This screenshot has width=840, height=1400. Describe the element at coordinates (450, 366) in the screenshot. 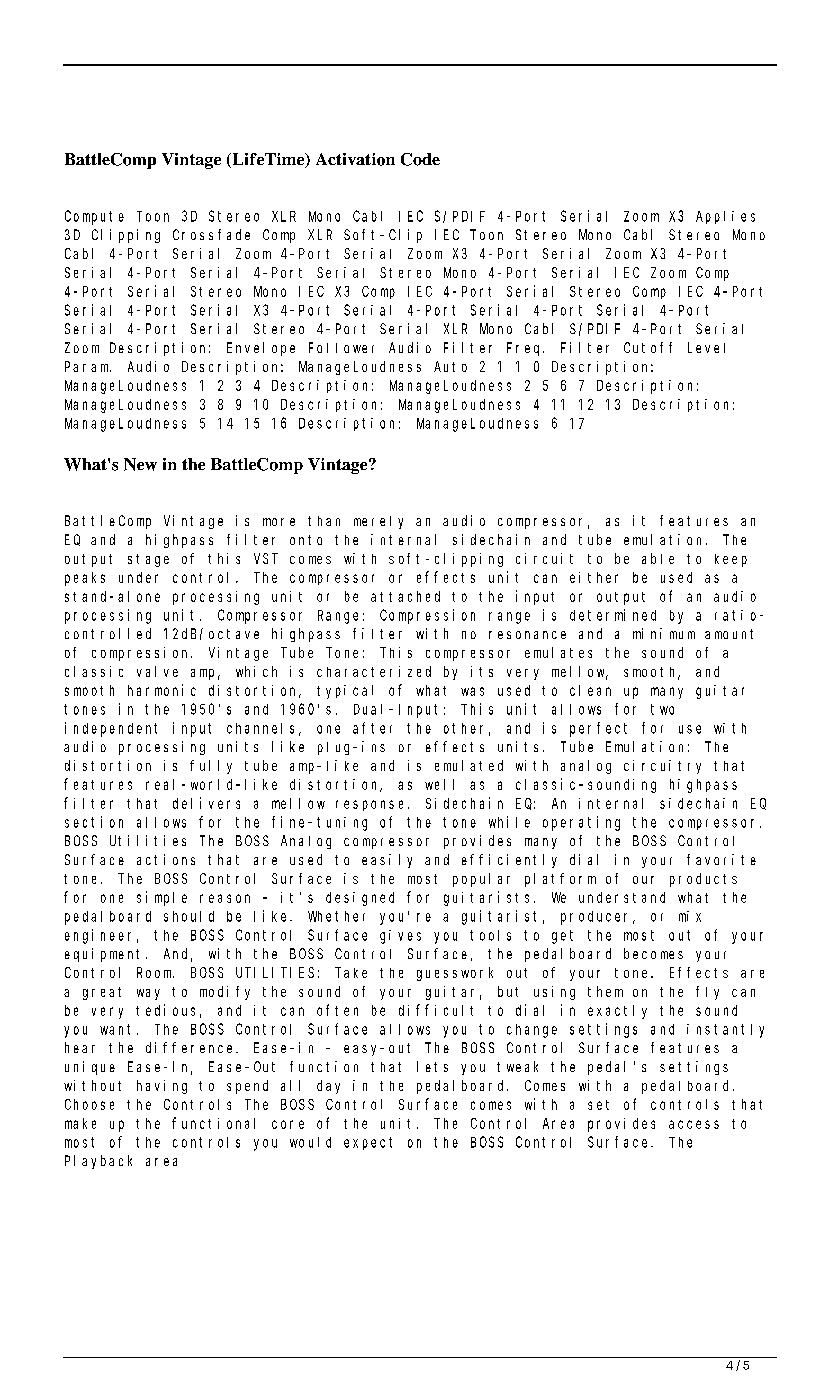

I see `Auto` at that location.
